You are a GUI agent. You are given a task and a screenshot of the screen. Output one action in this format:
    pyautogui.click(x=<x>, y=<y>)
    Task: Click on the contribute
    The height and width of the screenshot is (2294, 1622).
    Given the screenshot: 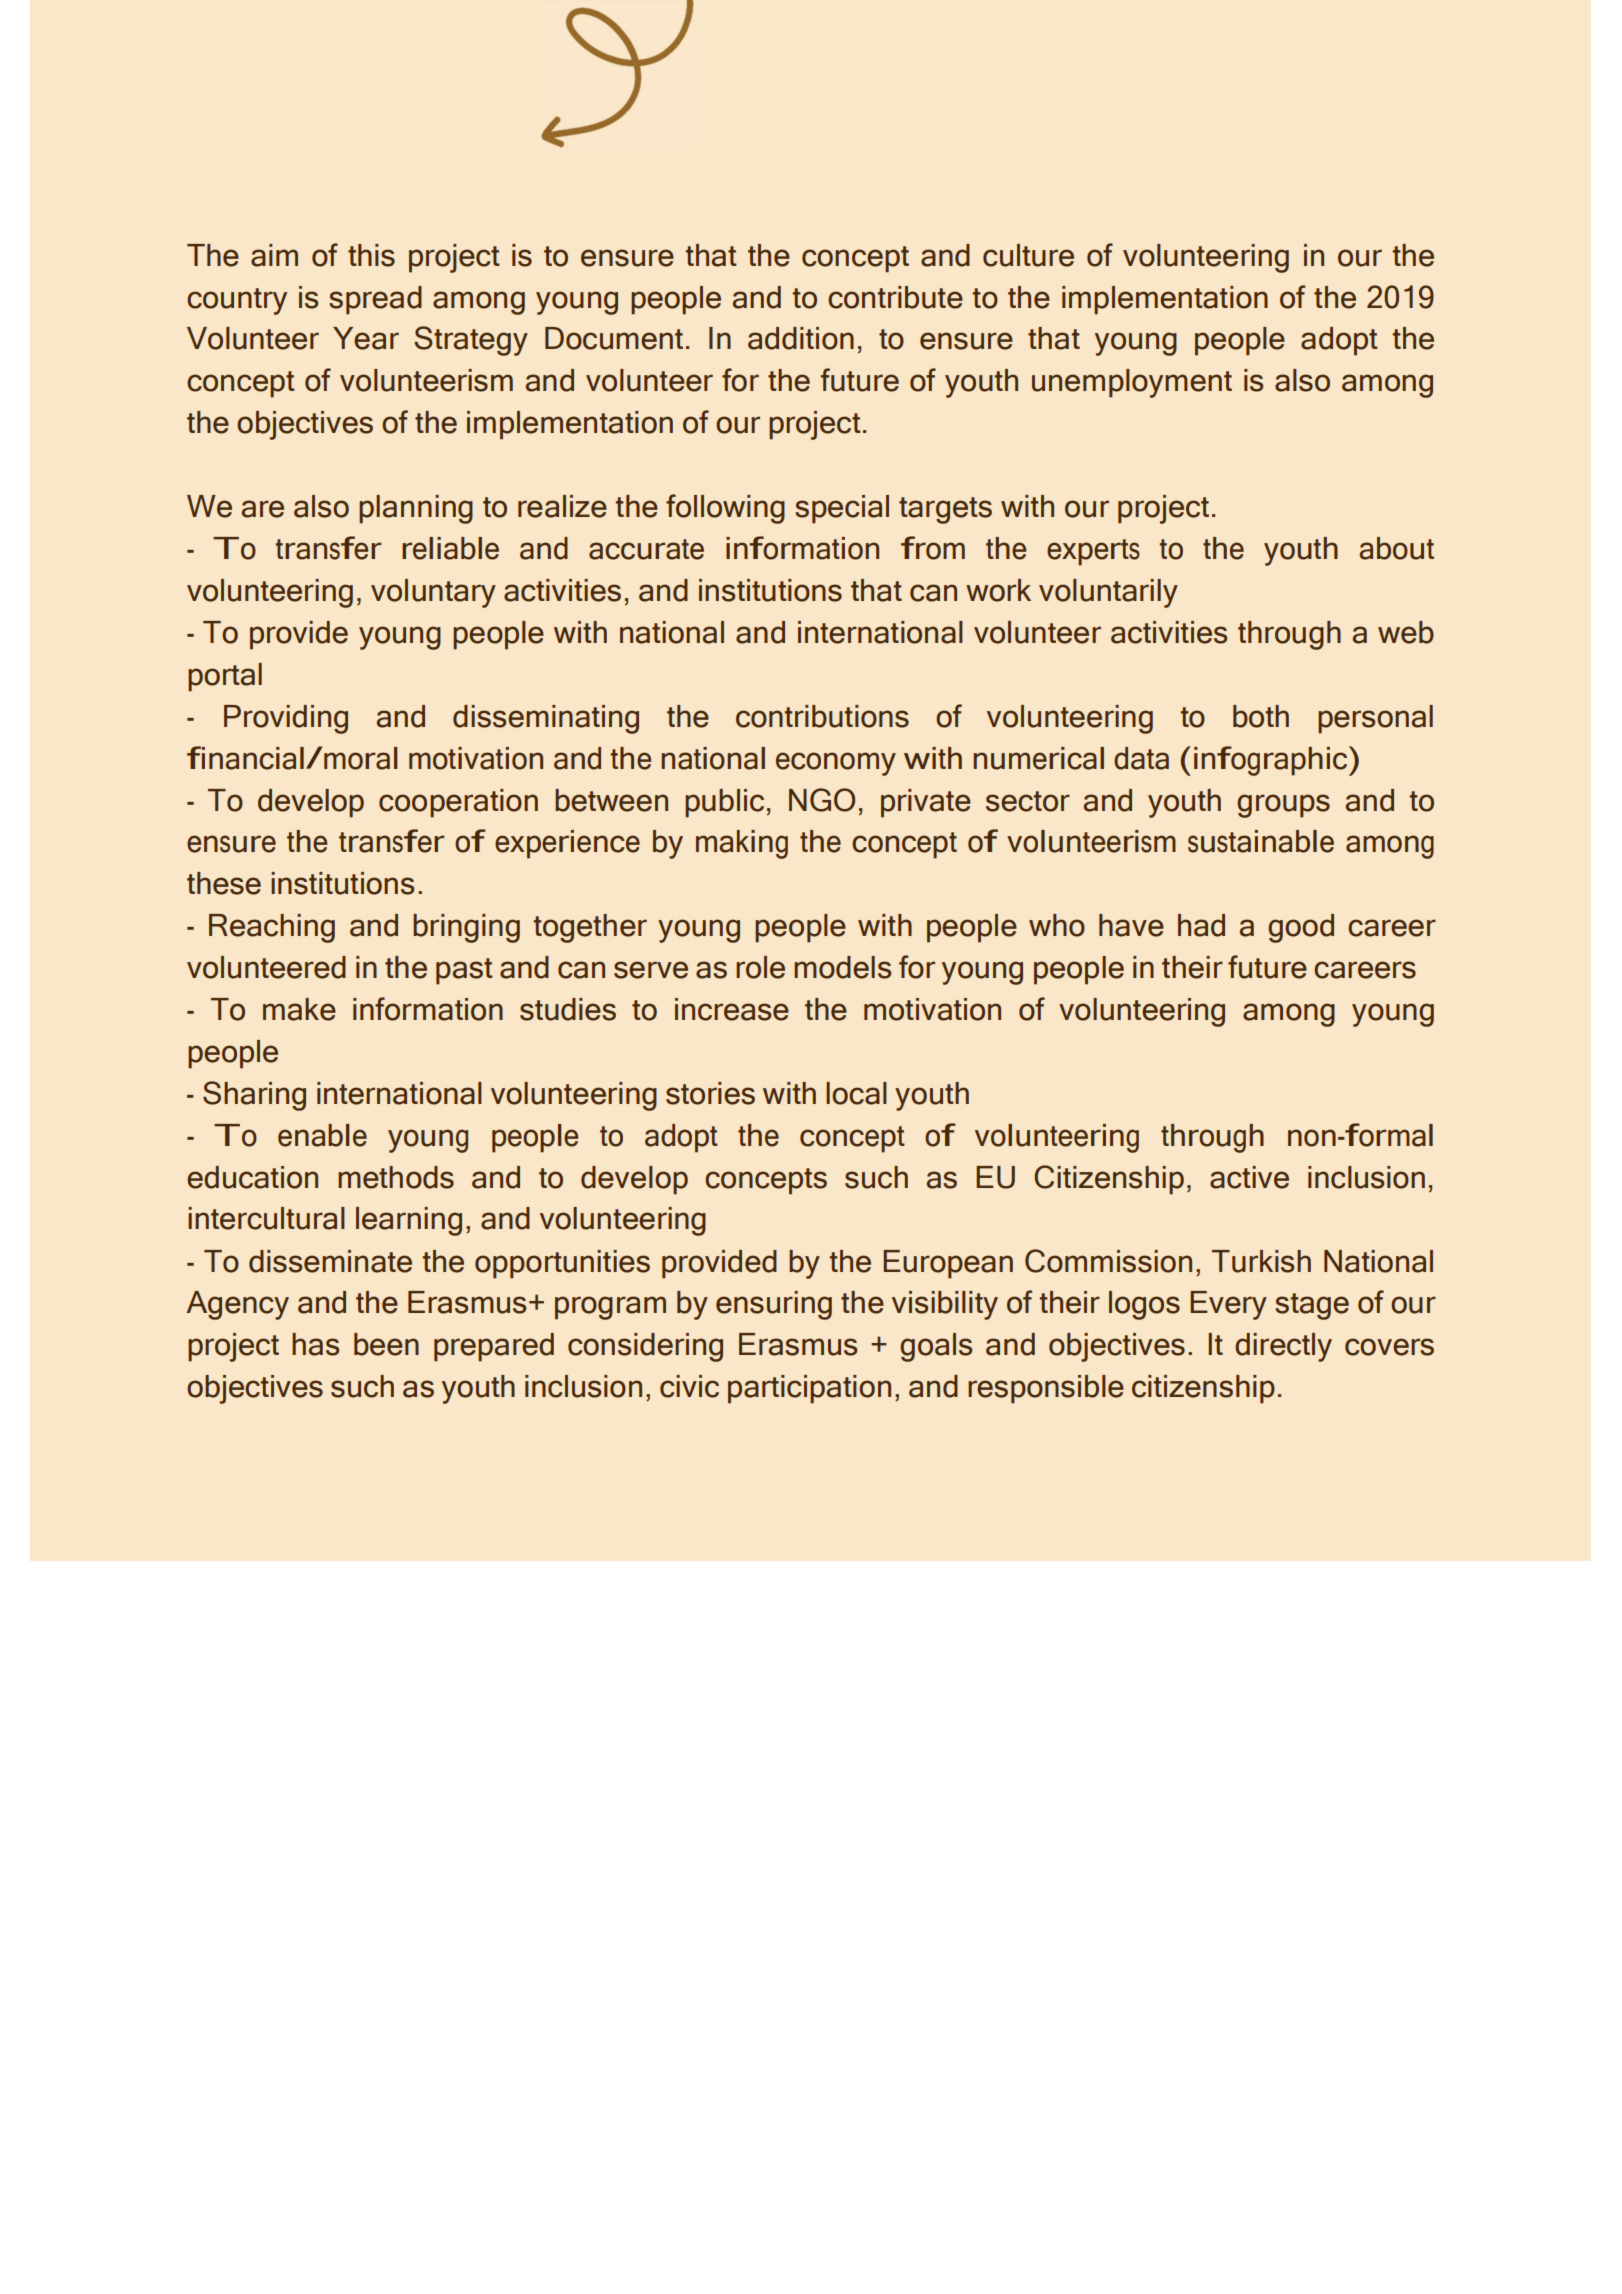 What is the action you would take?
    pyautogui.click(x=895, y=297)
